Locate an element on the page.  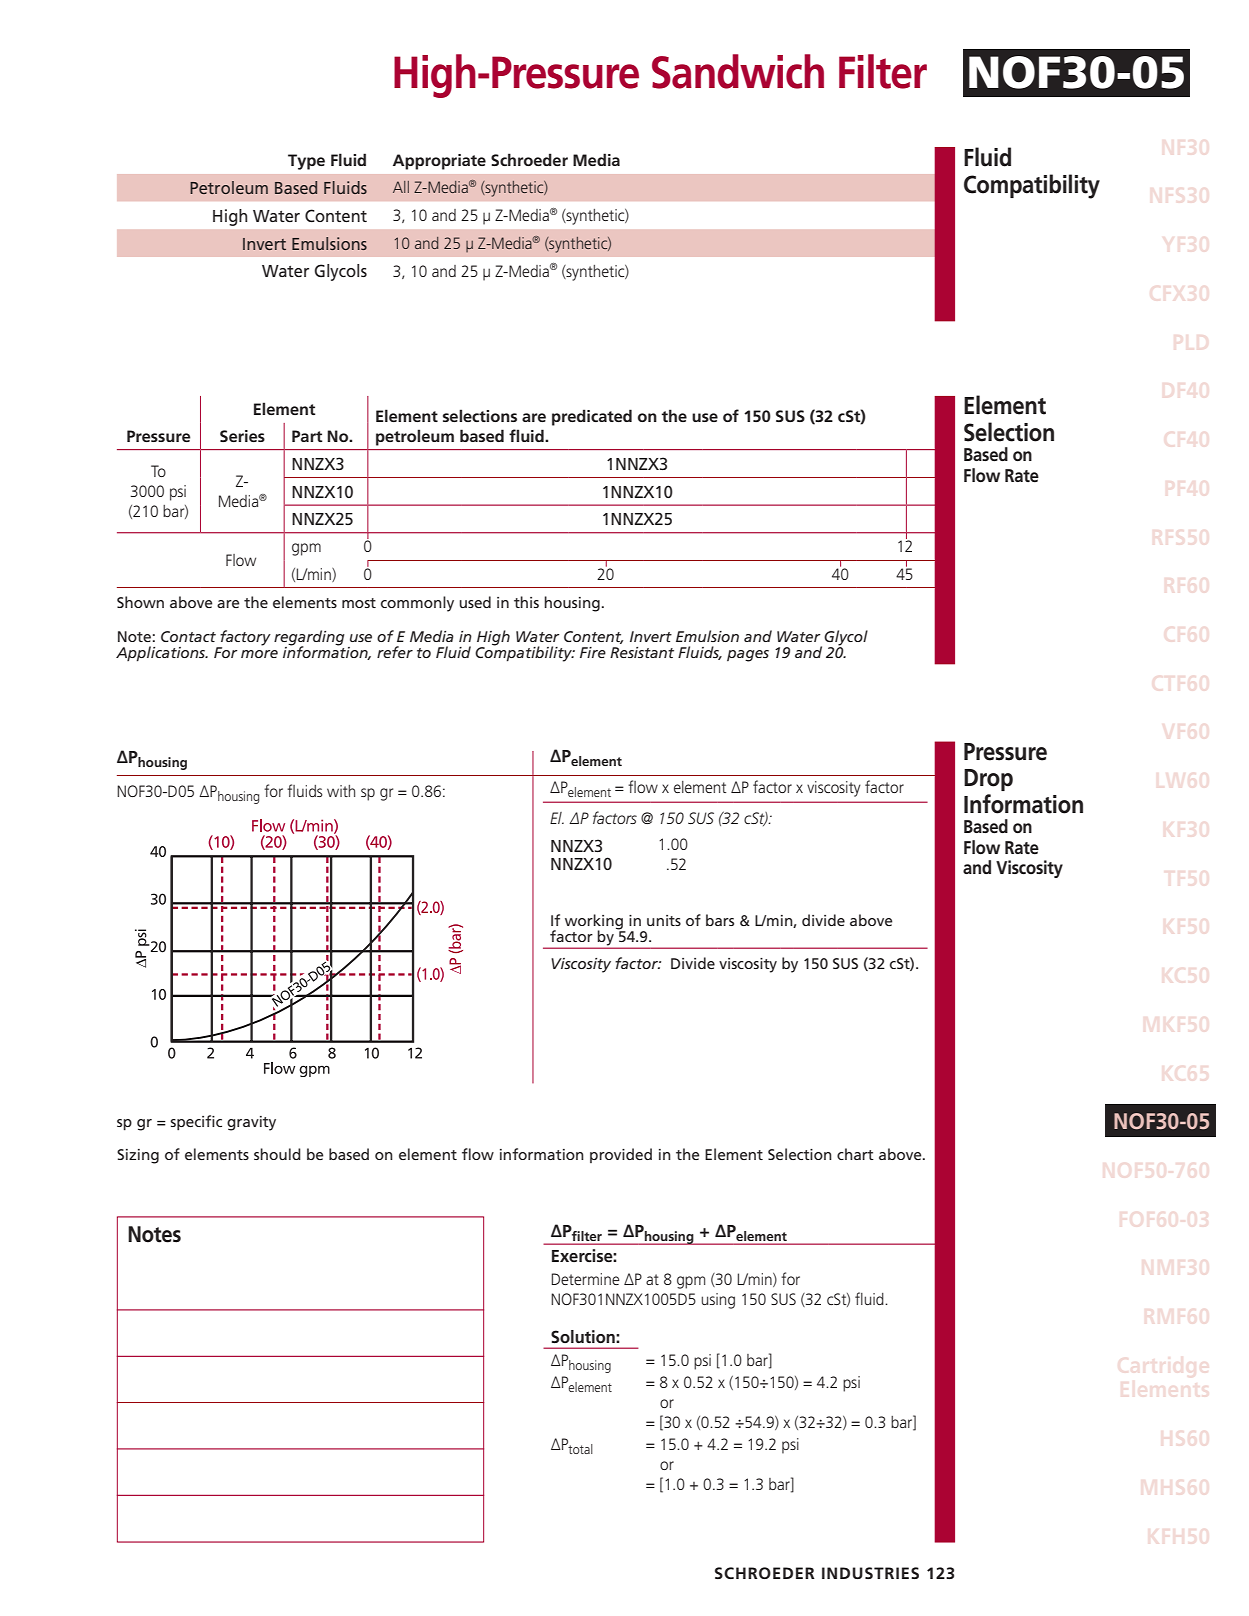
predicated is located at coordinates (592, 417).
